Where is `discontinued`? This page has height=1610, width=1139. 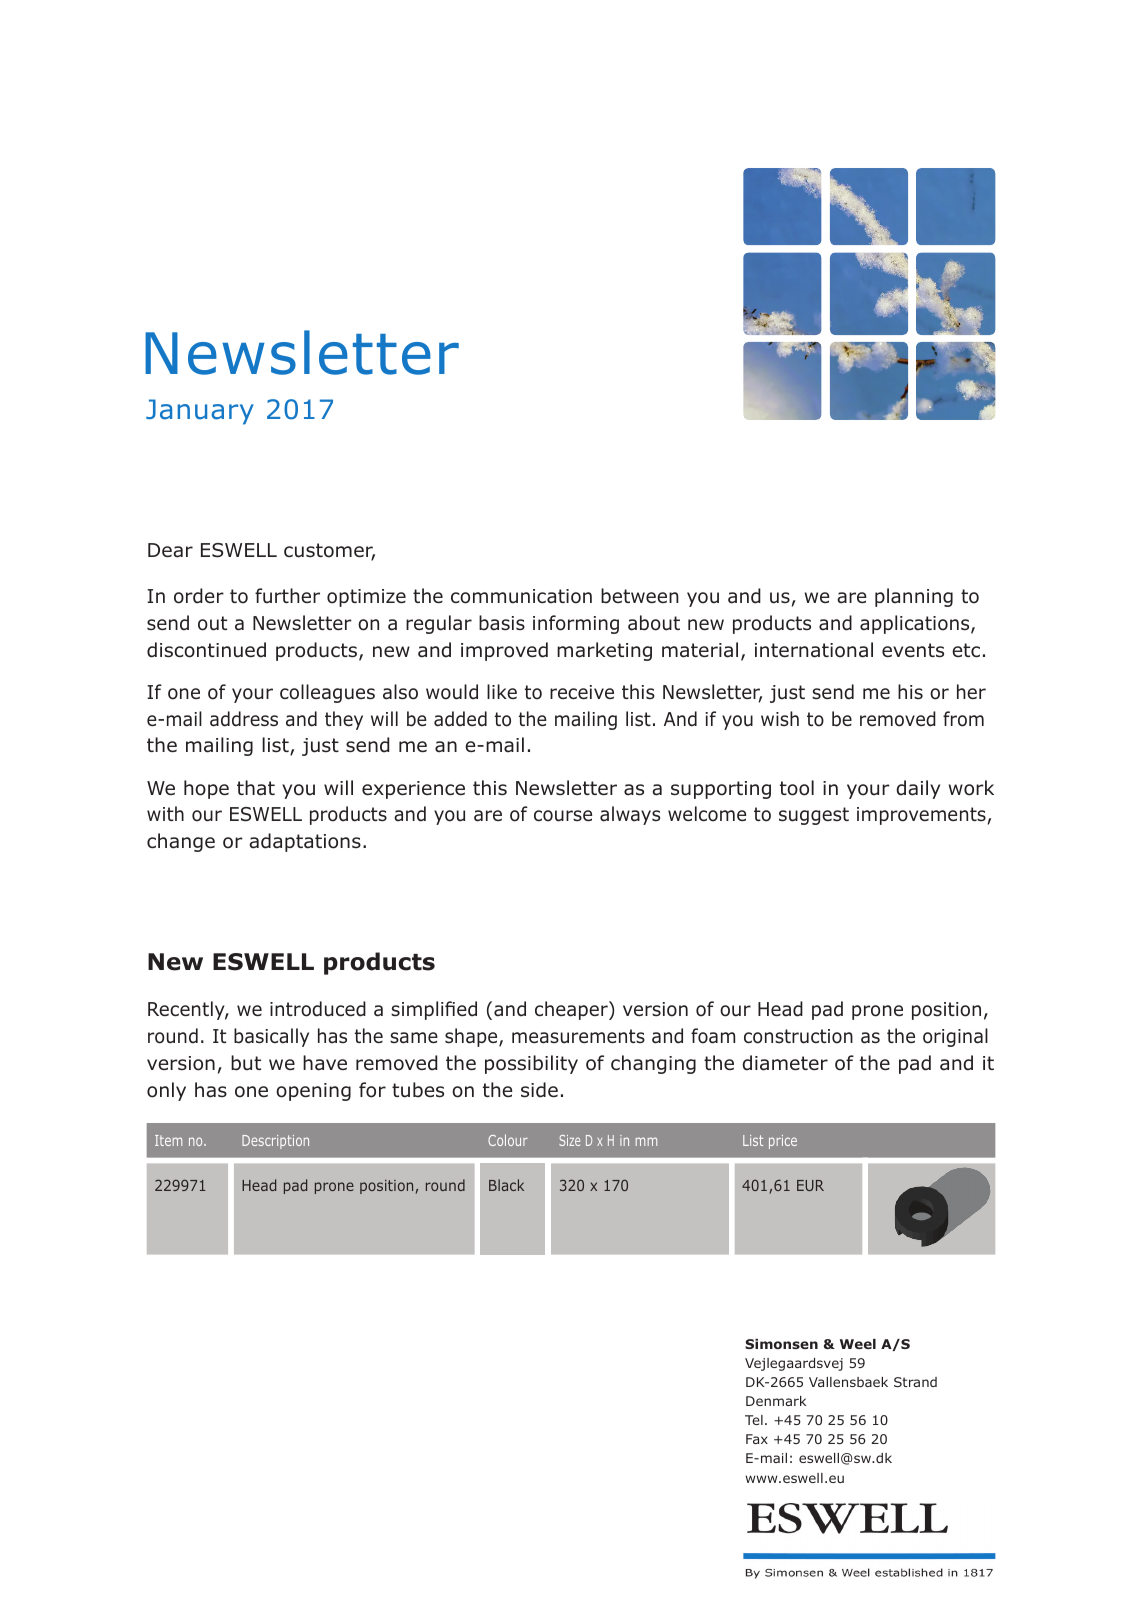 discontinued is located at coordinates (206, 650).
